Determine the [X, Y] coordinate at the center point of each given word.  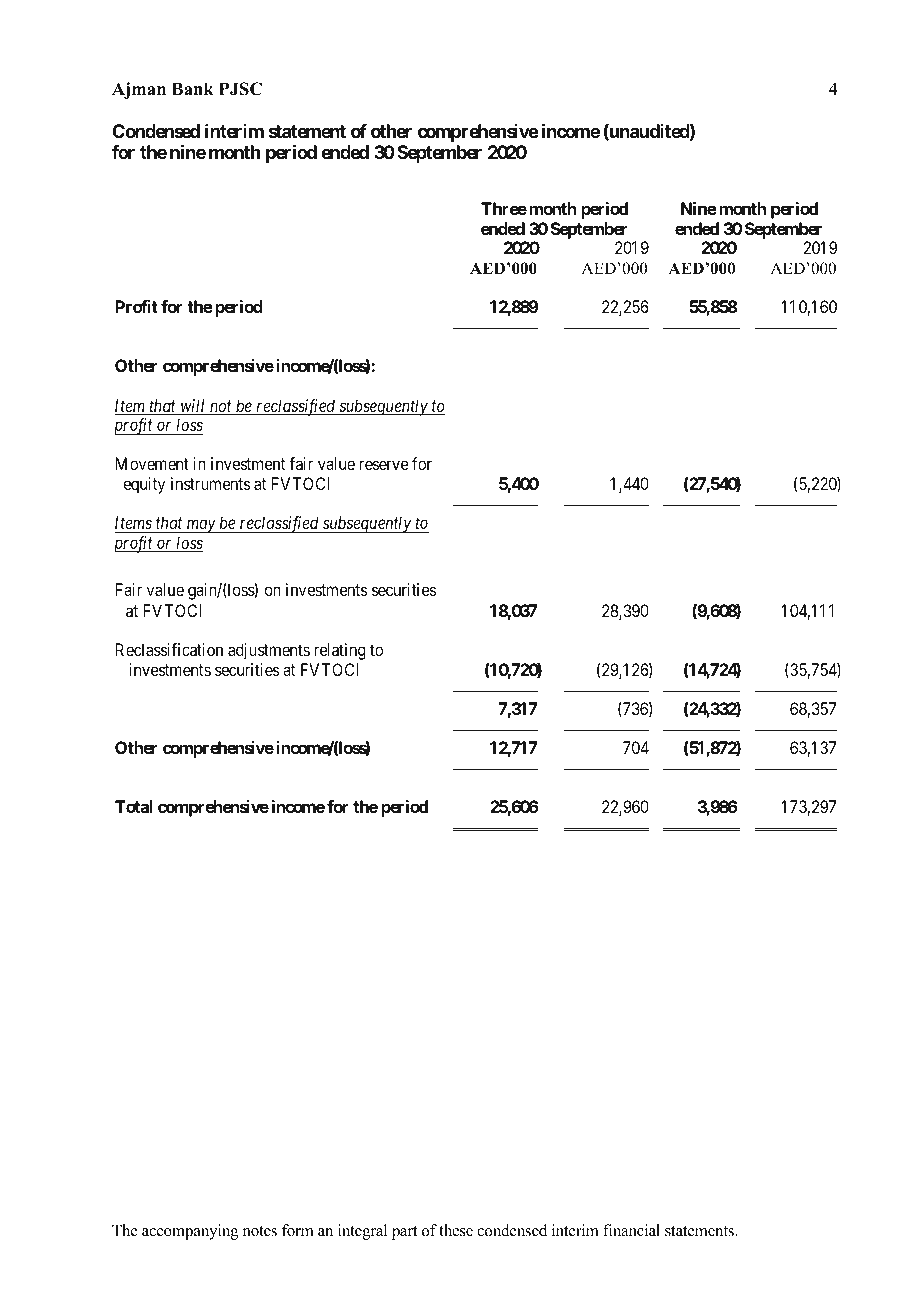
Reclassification [169, 649]
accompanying [190, 1232]
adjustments [269, 651]
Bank [193, 88]
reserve [384, 465]
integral [362, 1232]
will [193, 407]
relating [340, 651]
